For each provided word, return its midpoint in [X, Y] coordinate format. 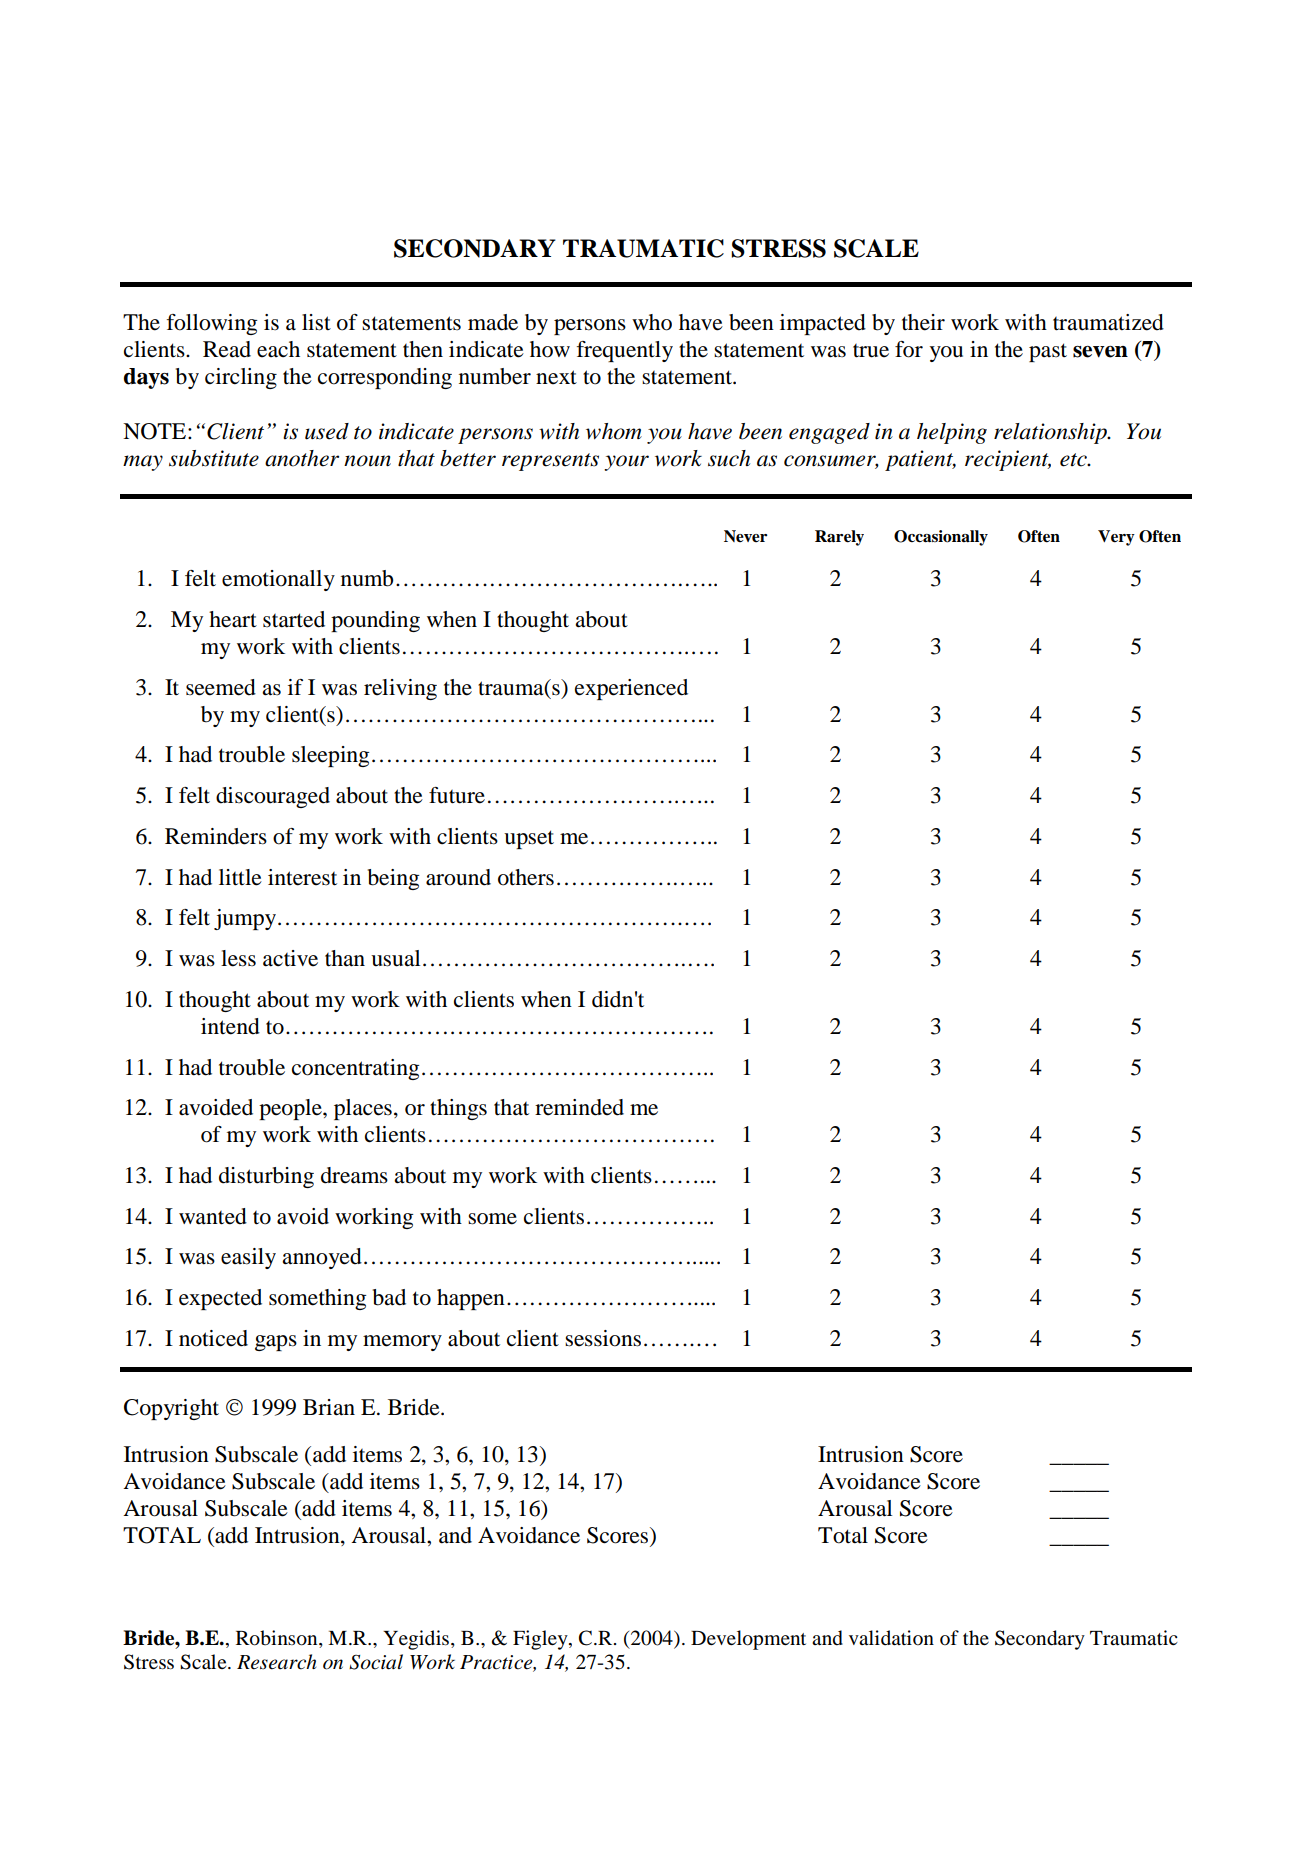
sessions [603, 1338]
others [526, 877]
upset [529, 839]
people [291, 1109]
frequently [625, 351]
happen [471, 1299]
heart [233, 619]
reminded [579, 1107]
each [278, 349]
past [1048, 352]
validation [891, 1638]
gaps [276, 1343]
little [240, 877]
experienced [631, 689]
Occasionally [941, 538]
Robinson [278, 1639]
